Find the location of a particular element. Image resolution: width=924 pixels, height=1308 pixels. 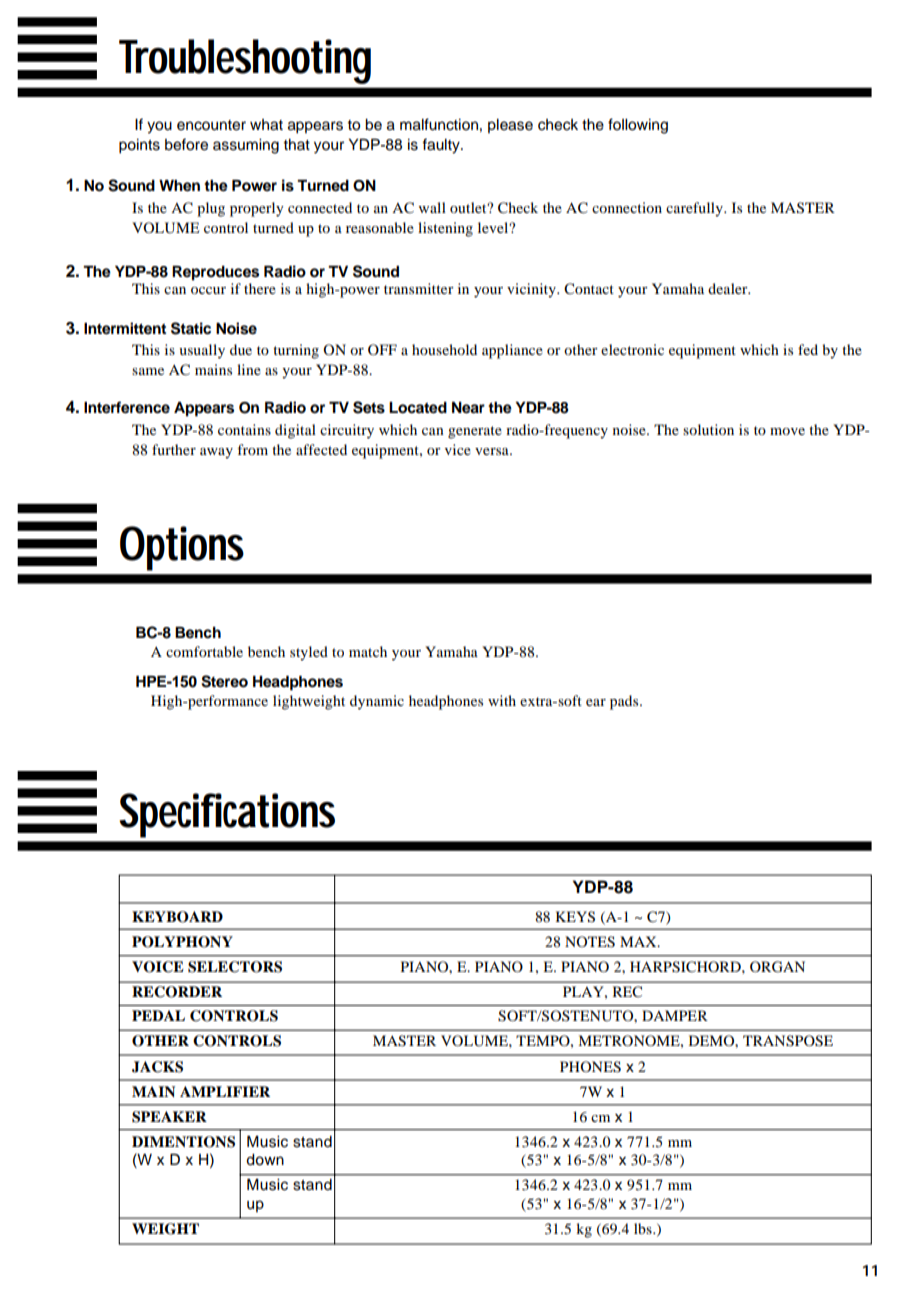

KEYBOARD is located at coordinates (177, 917).
